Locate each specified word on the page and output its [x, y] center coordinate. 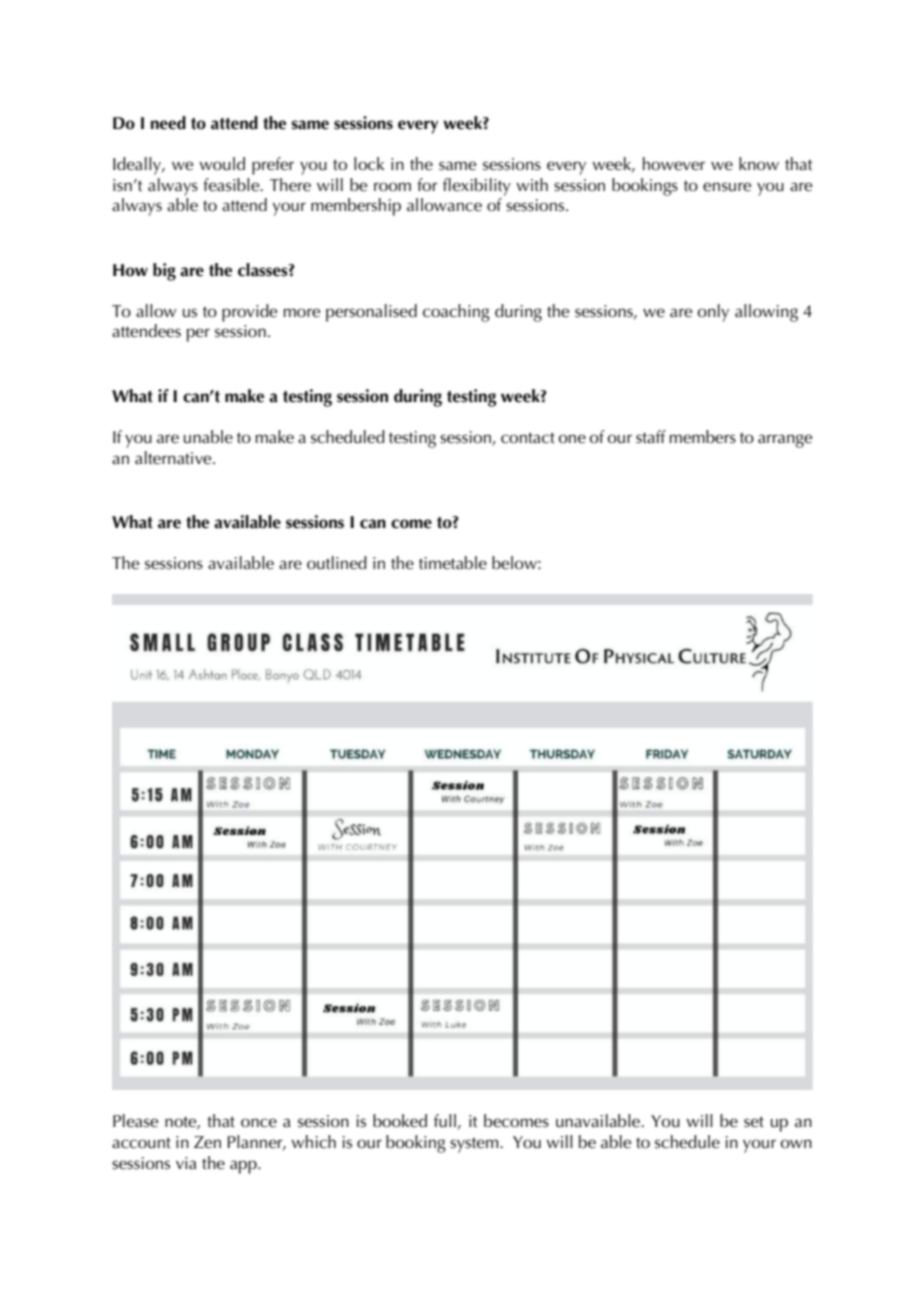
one [572, 438]
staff [651, 437]
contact [528, 438]
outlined [337, 562]
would [222, 163]
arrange [785, 441]
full [445, 1121]
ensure [727, 187]
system [475, 1145]
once [259, 1122]
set [754, 1122]
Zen [207, 1142]
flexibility [477, 187]
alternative [174, 458]
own [796, 1143]
